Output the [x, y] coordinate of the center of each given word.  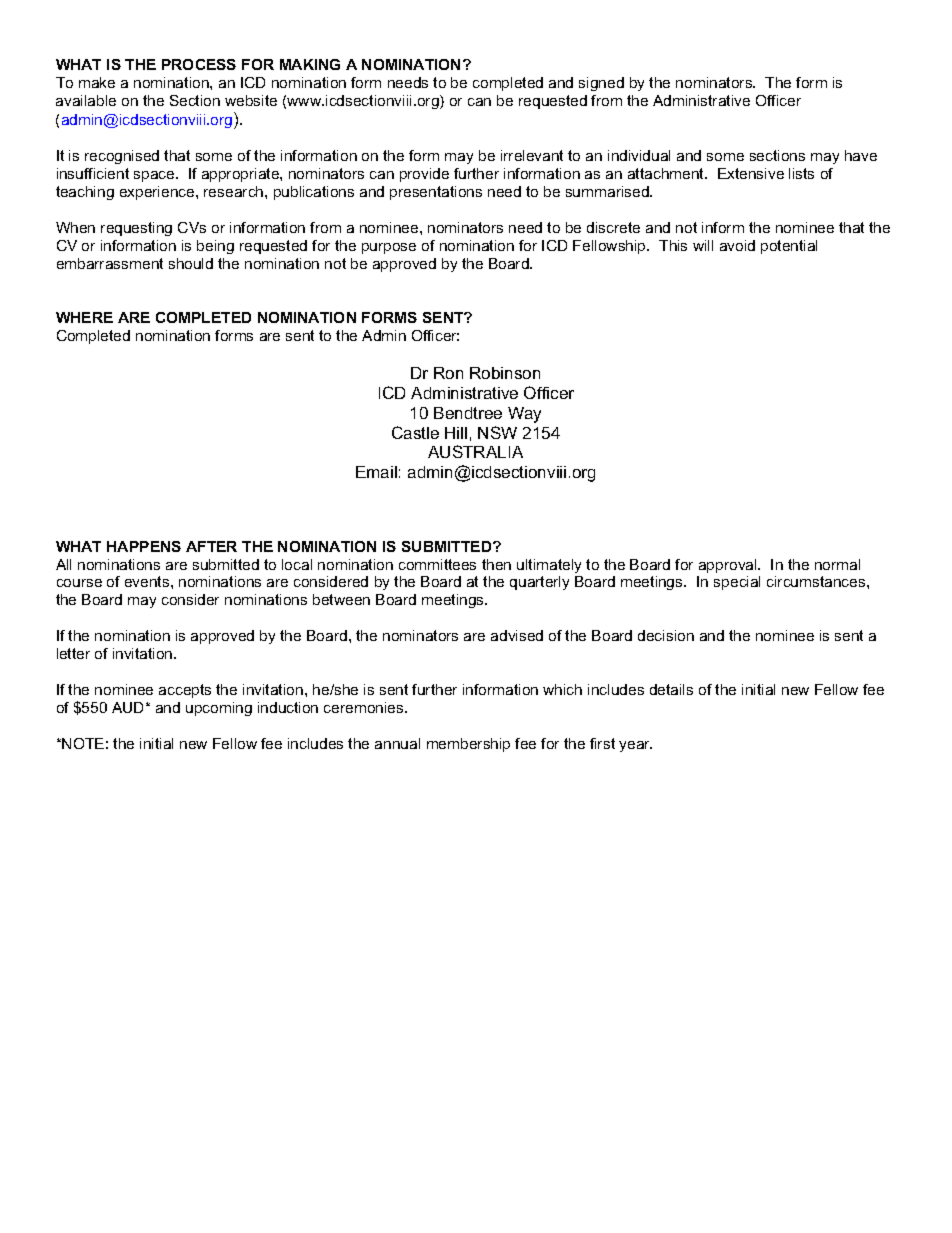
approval [729, 566]
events [148, 581]
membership [468, 745]
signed [601, 84]
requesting [136, 229]
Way [524, 415]
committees [437, 564]
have [861, 155]
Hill [456, 433]
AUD [127, 707]
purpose [389, 248]
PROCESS [199, 64]
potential [789, 247]
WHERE [84, 317]
